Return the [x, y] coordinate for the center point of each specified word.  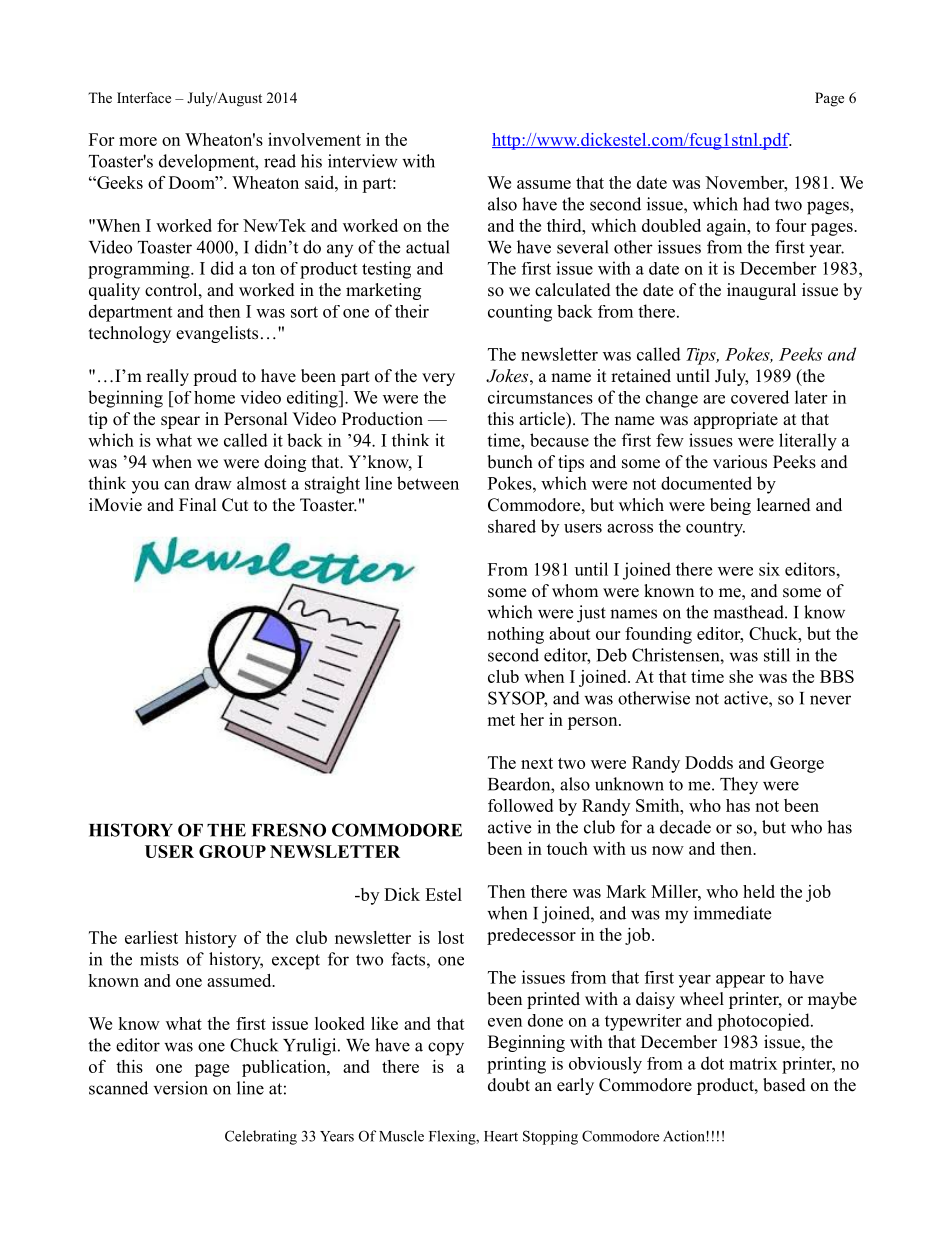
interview [363, 161]
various [740, 462]
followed [520, 805]
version [181, 1088]
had [756, 204]
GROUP [232, 851]
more [138, 141]
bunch [510, 462]
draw [213, 483]
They [739, 786]
